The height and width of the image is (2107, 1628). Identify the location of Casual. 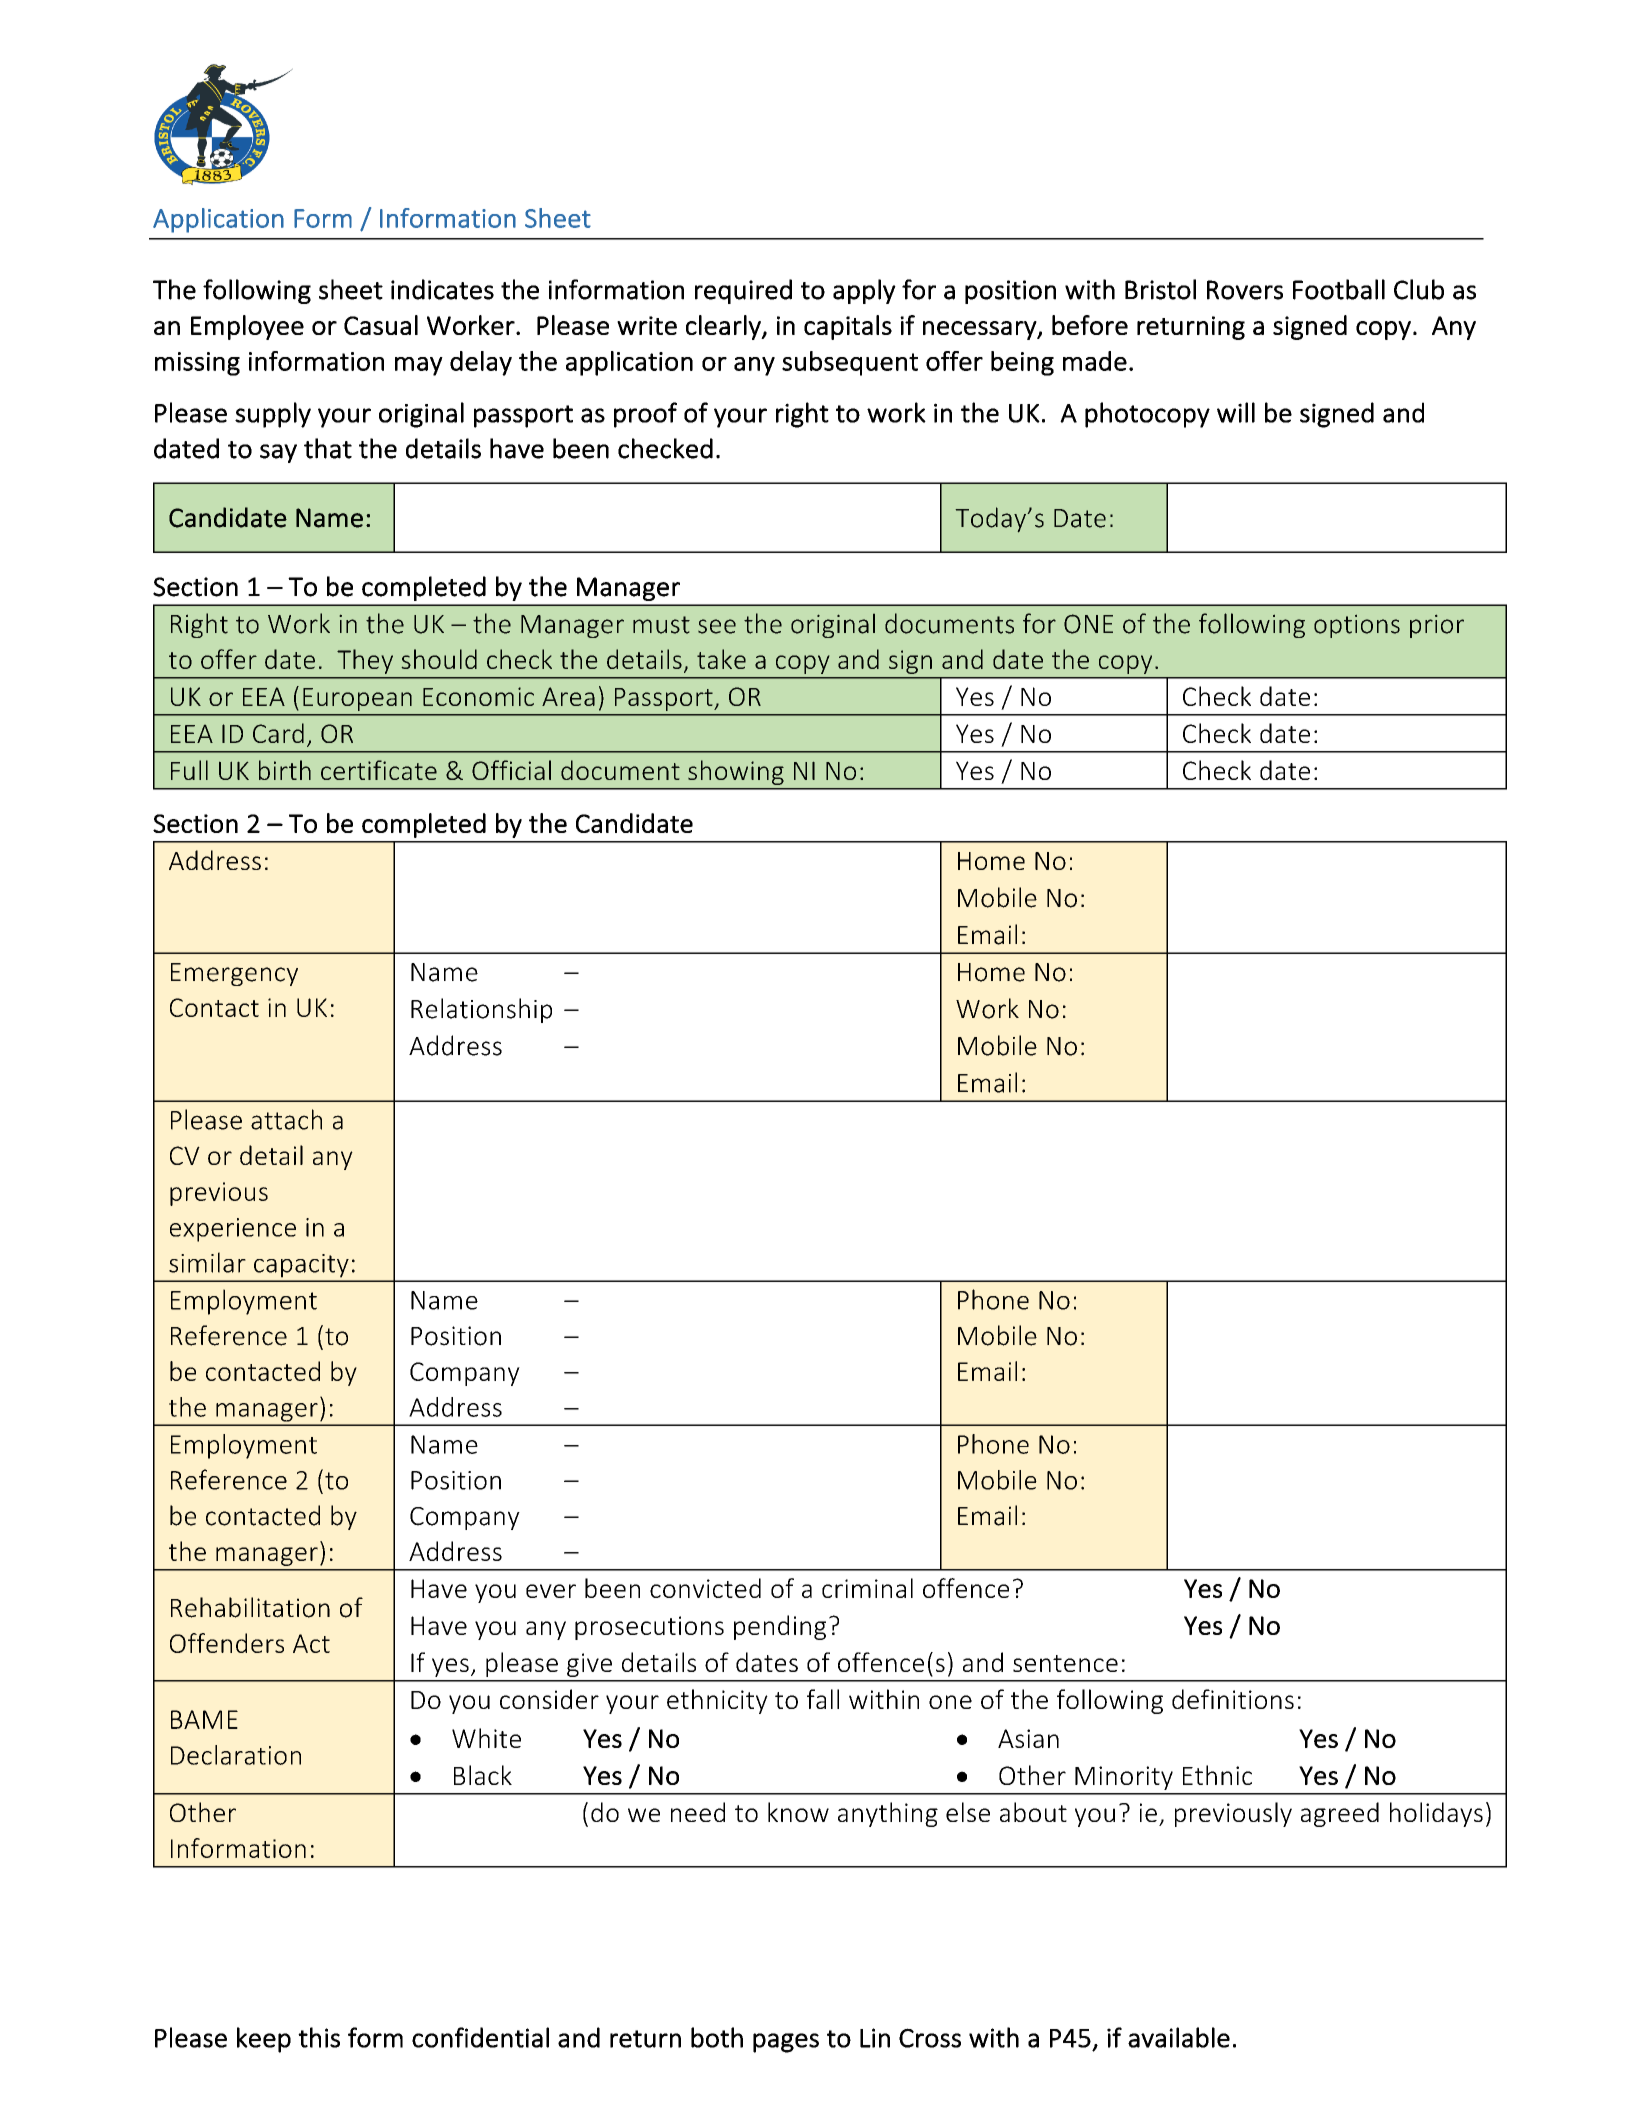
(381, 325).
